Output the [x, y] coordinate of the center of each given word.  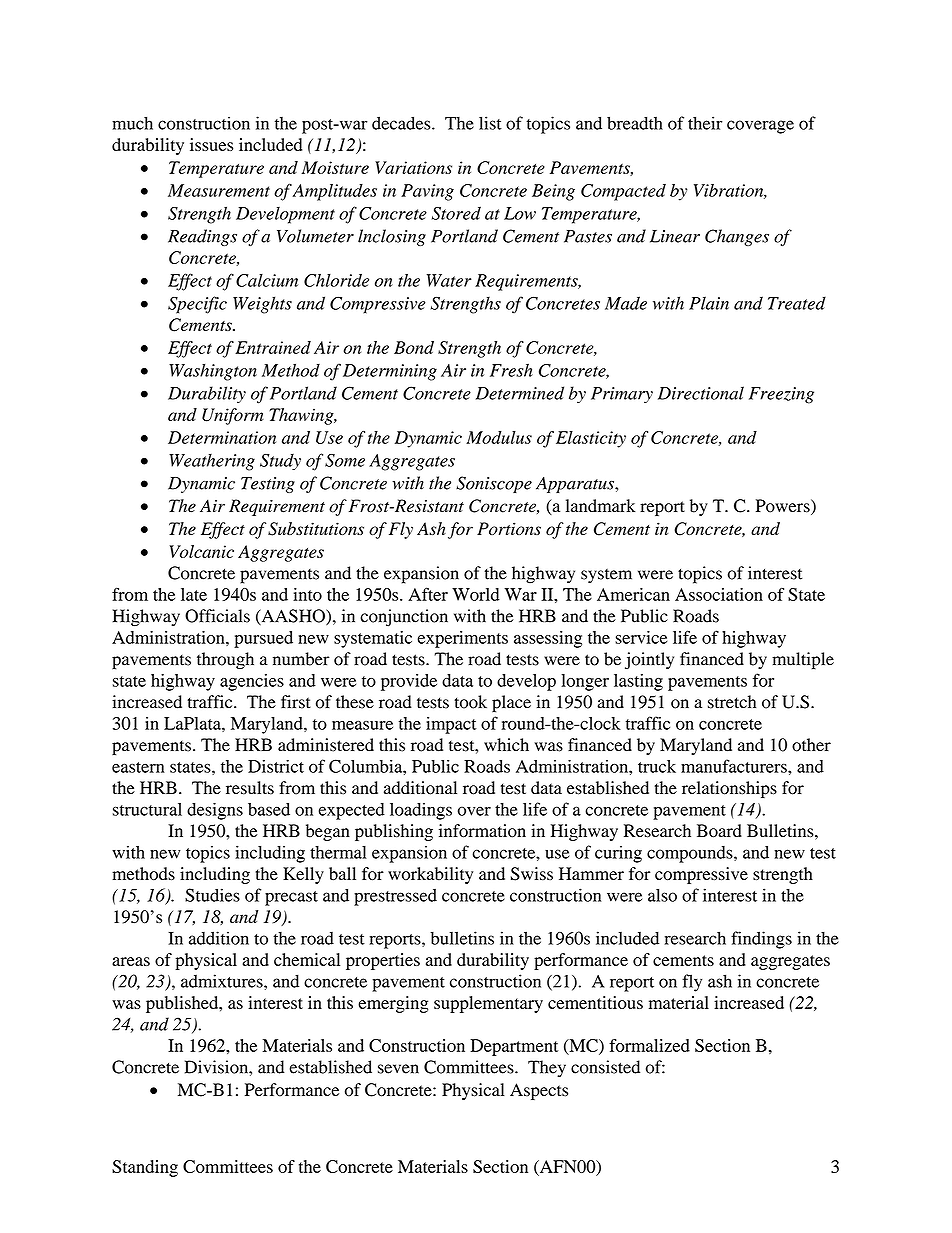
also [662, 895]
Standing [145, 1168]
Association [719, 594]
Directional [701, 393]
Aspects [539, 1091]
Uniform [233, 416]
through [225, 661]
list [490, 123]
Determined [520, 393]
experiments [463, 639]
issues [211, 144]
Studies [212, 895]
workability [430, 875]
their [705, 123]
